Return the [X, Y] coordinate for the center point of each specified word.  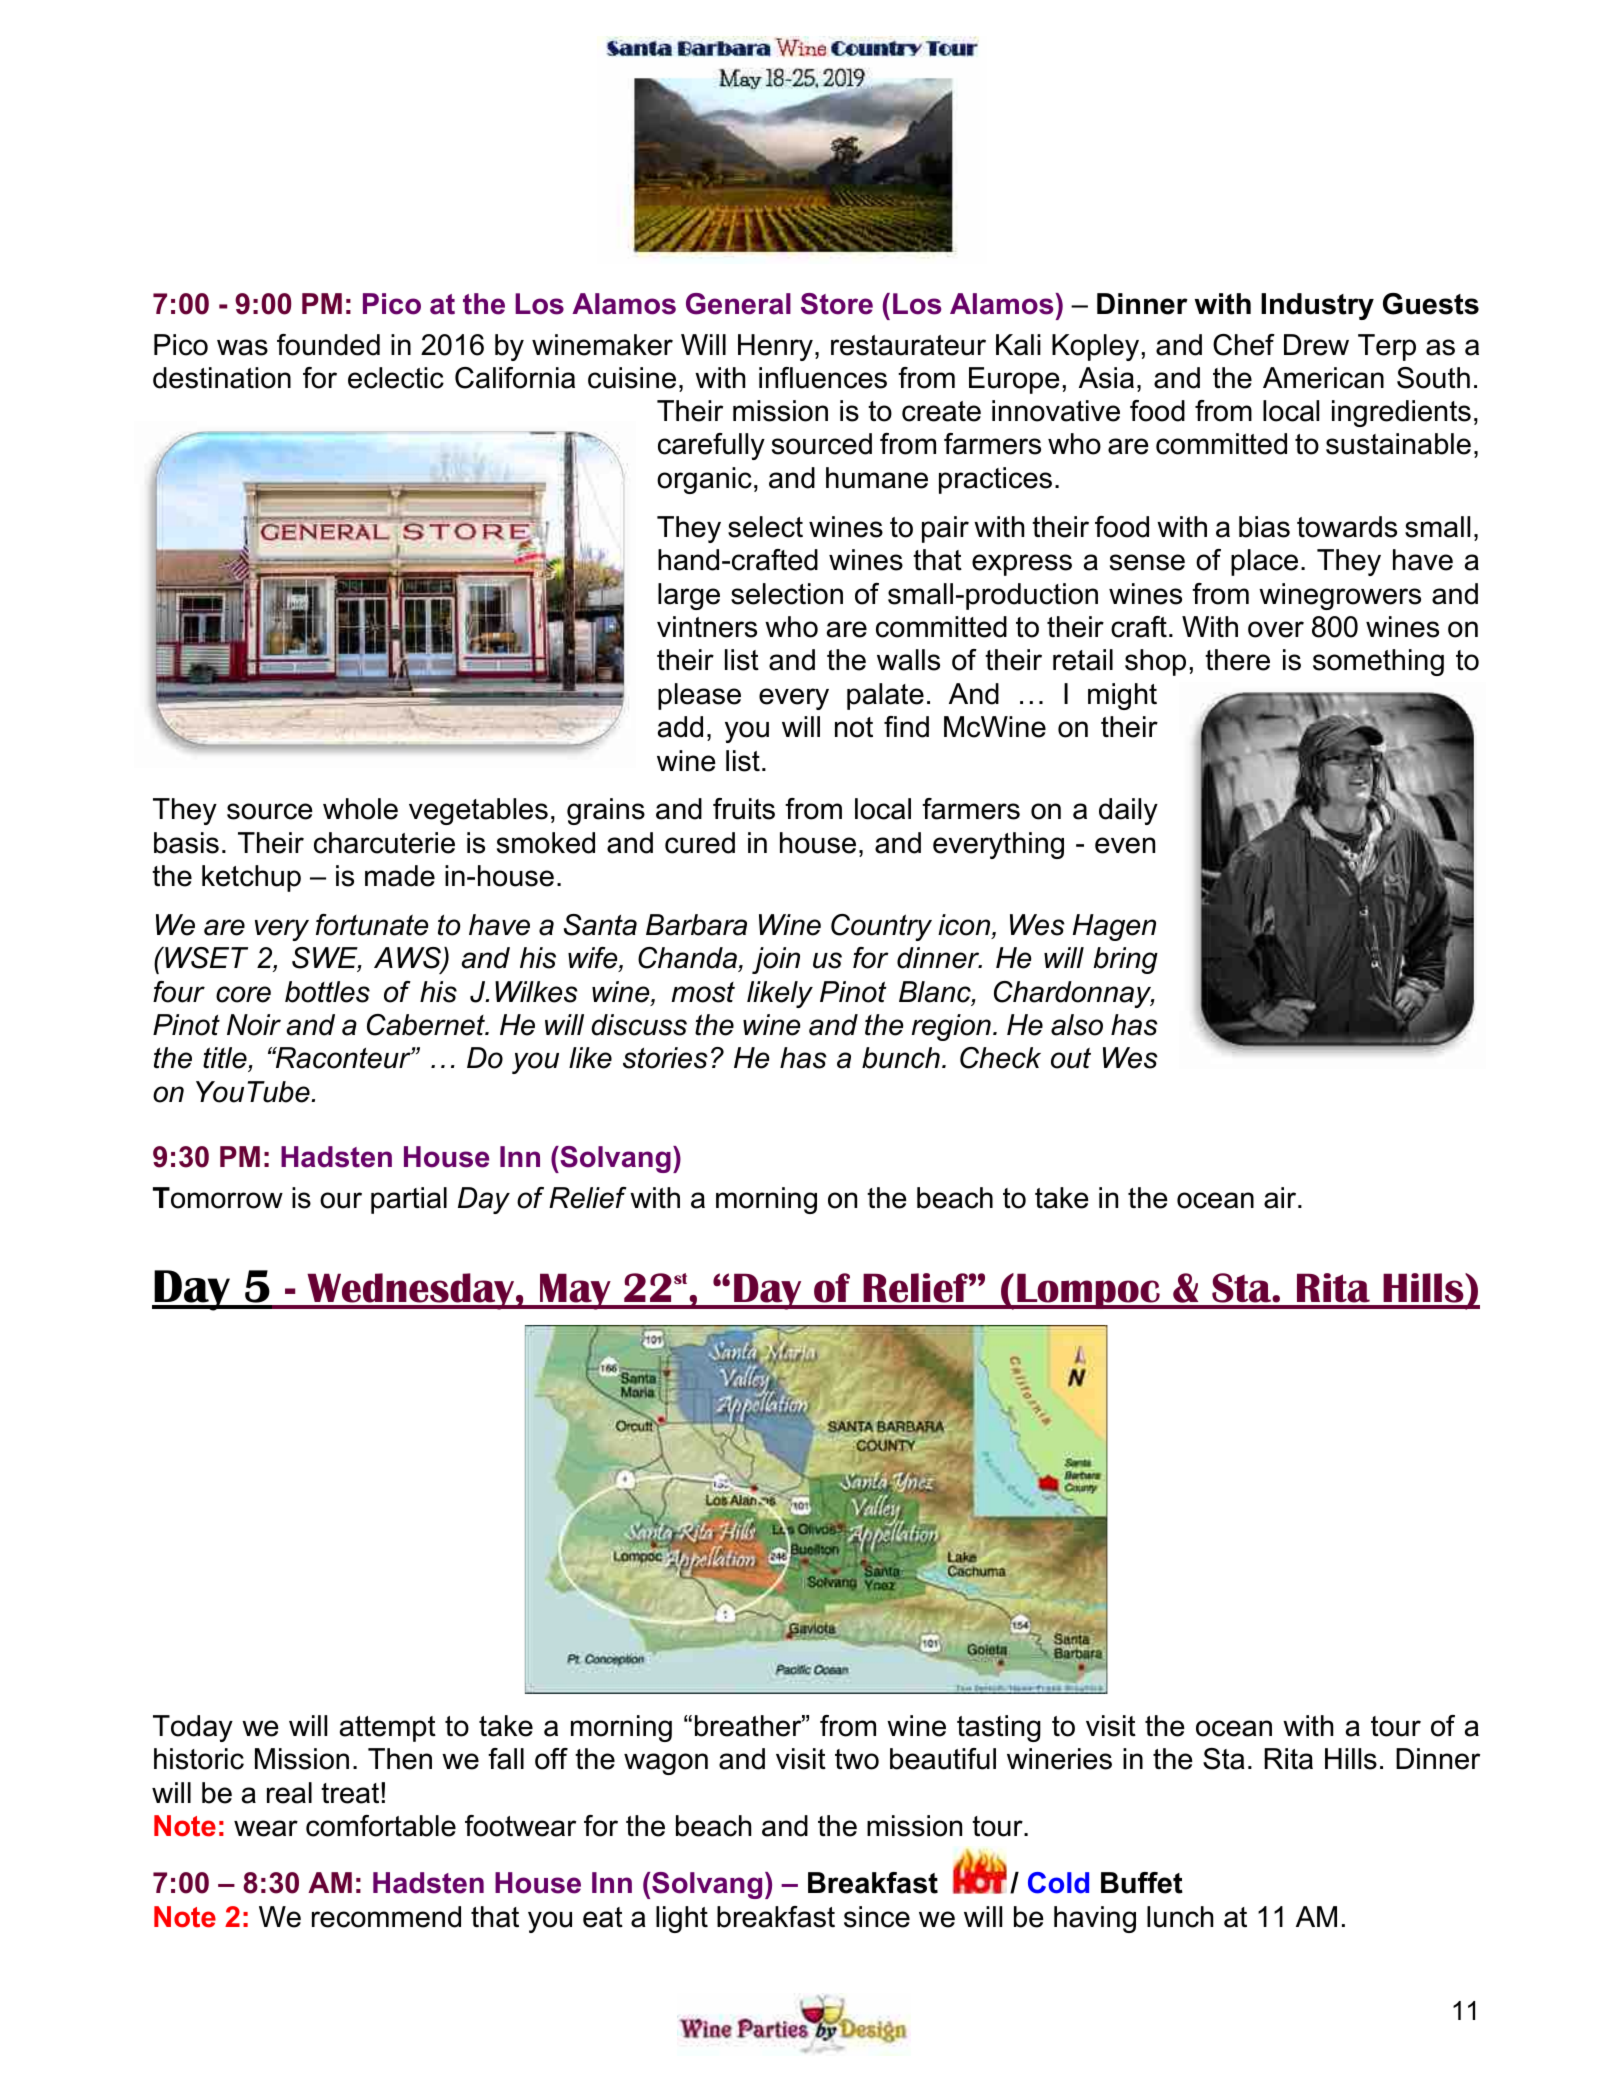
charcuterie [384, 843]
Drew [1316, 345]
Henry [775, 347]
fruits [744, 809]
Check [1000, 1058]
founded [328, 345]
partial [409, 1200]
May [575, 1292]
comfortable [381, 1826]
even [1125, 845]
